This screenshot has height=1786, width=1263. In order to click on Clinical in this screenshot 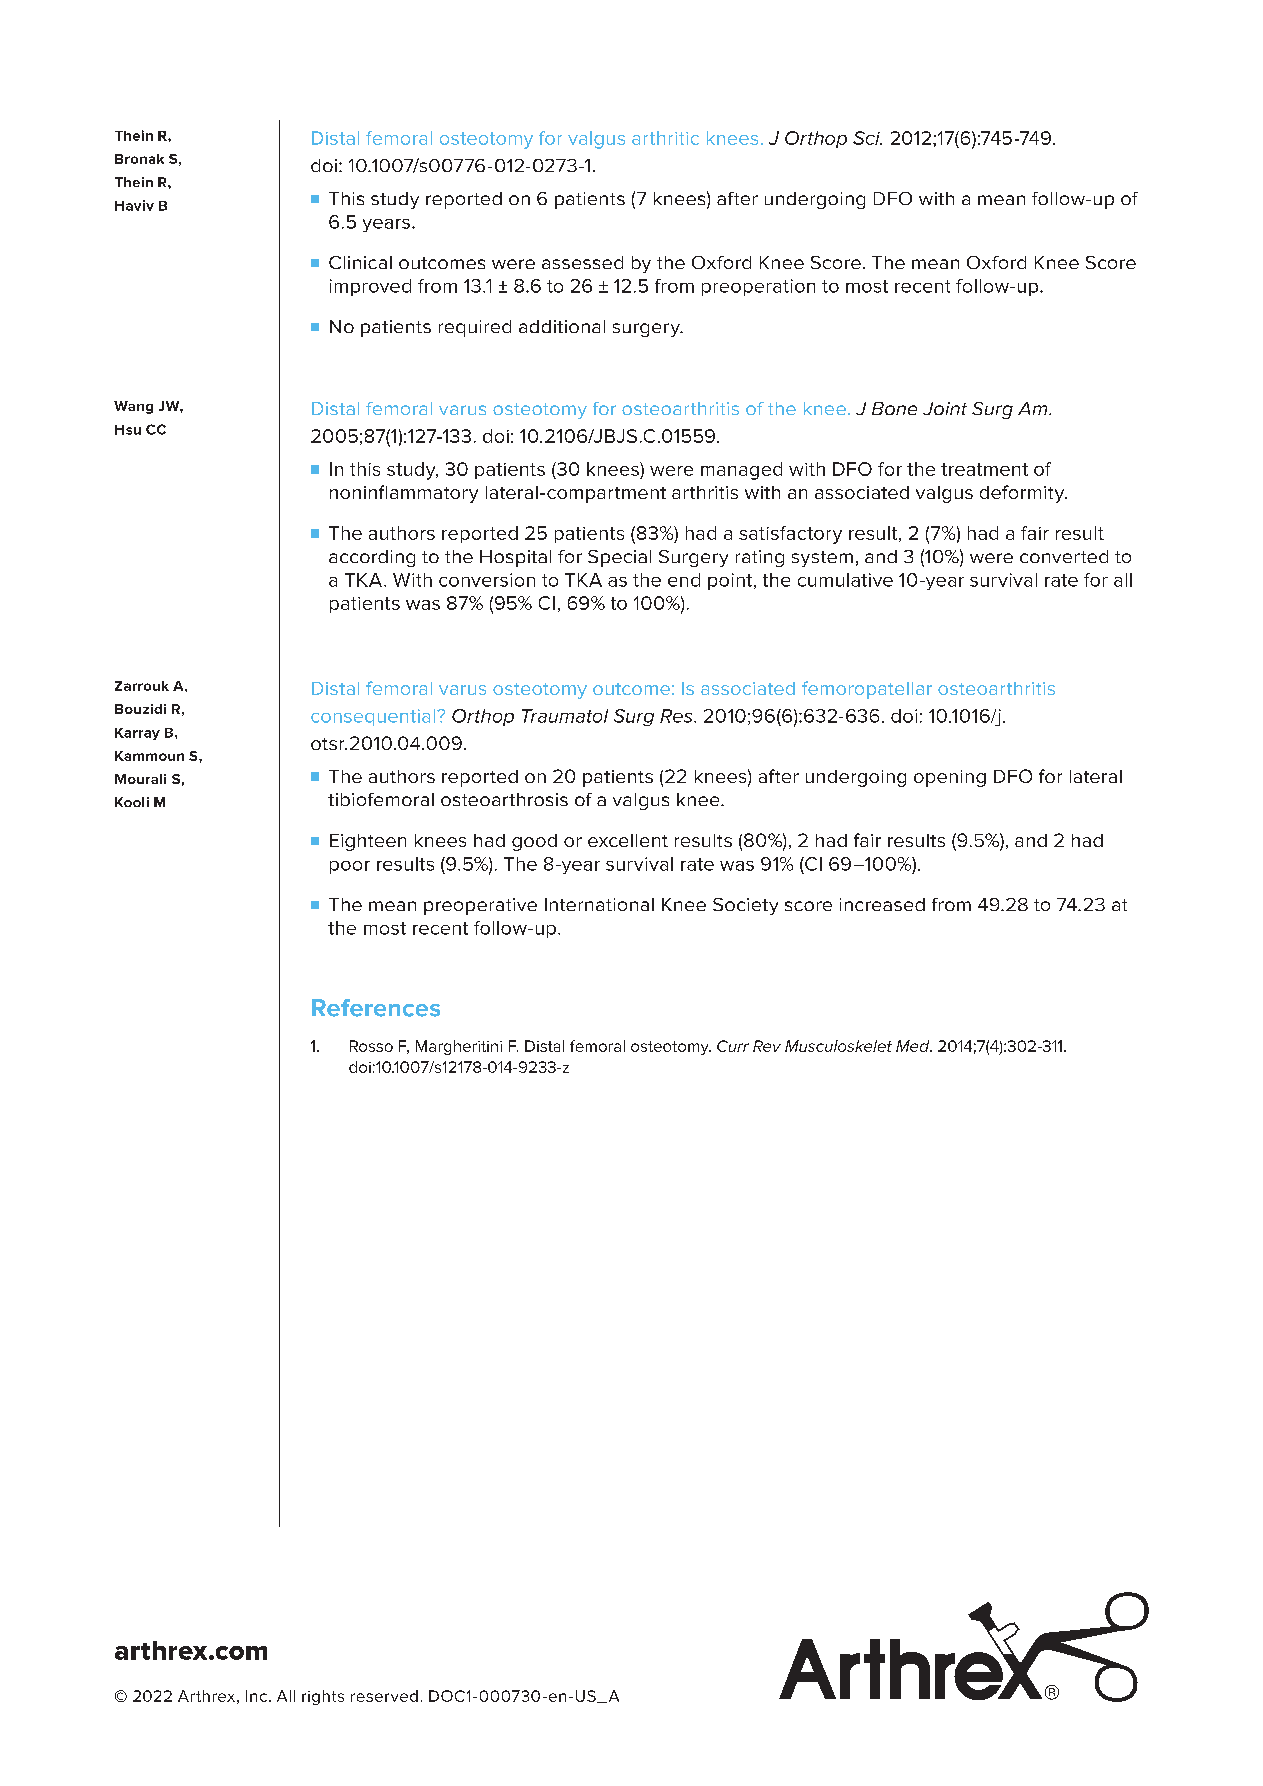, I will do `click(360, 262)`.
